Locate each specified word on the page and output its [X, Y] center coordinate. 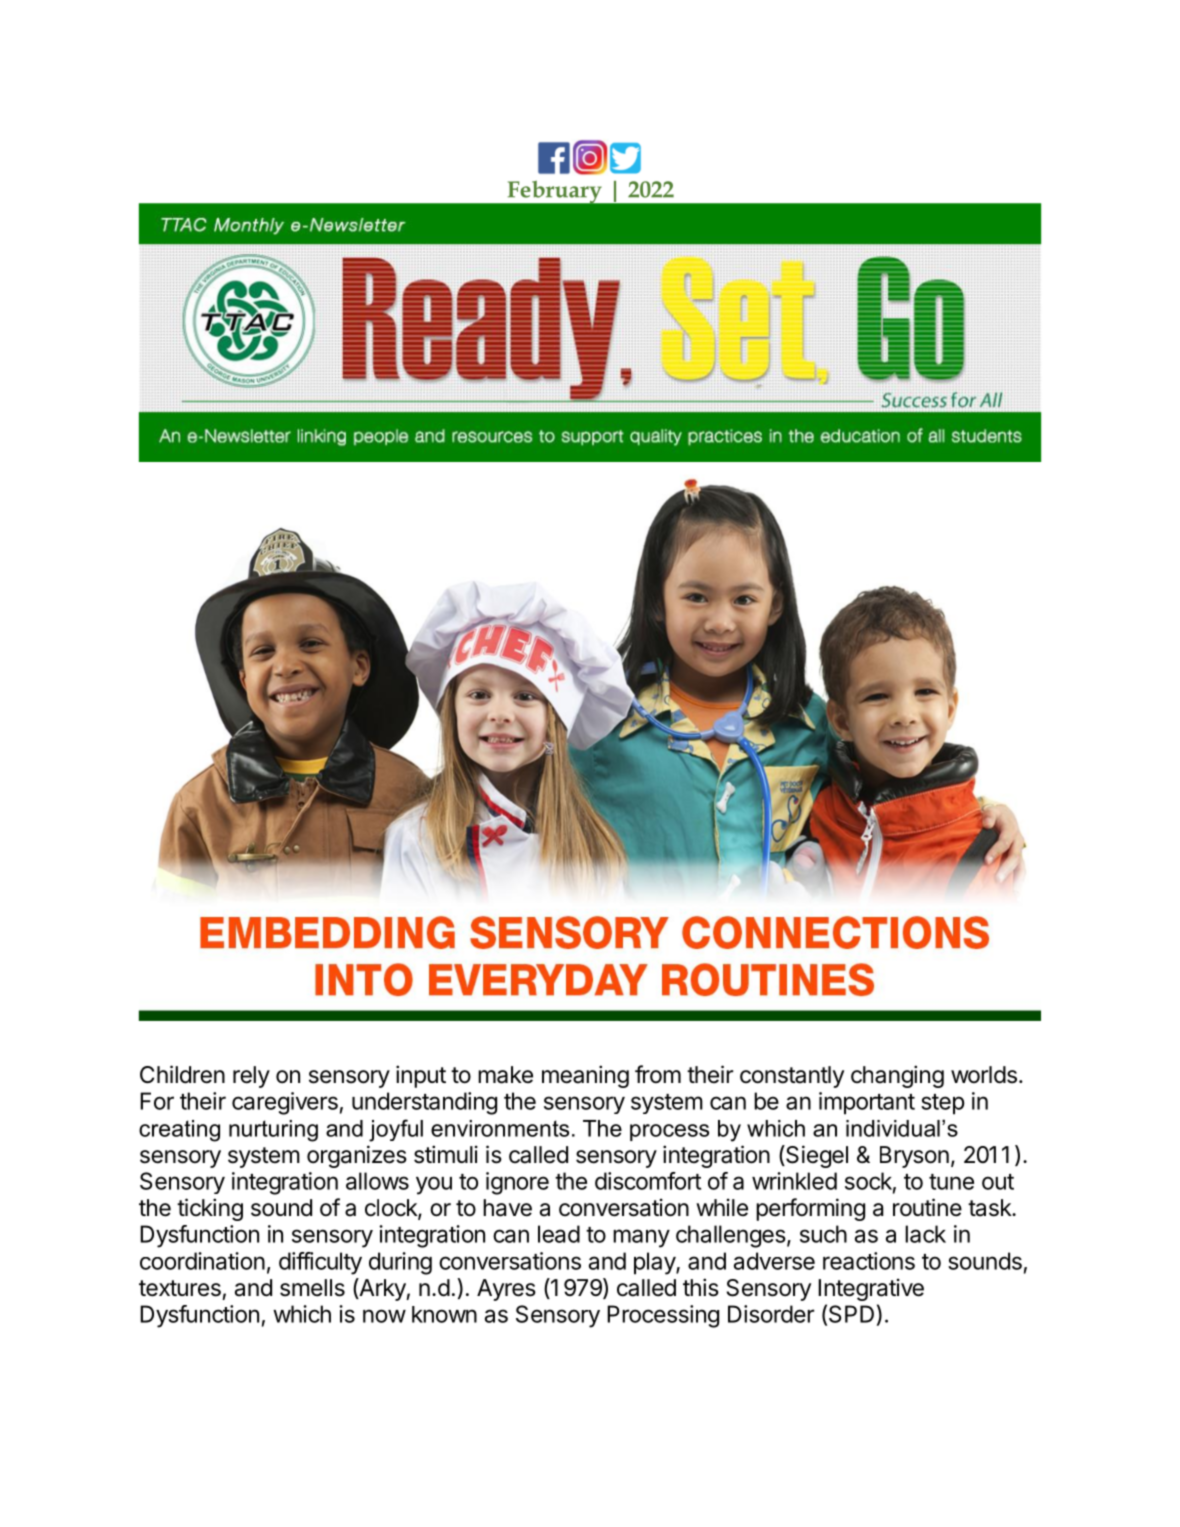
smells [312, 1288]
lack [925, 1234]
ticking [210, 1209]
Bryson [914, 1157]
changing [897, 1076]
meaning [585, 1076]
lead [559, 1234]
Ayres [506, 1290]
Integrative [871, 1289]
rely [251, 1077]
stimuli [446, 1154]
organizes [357, 1156]
